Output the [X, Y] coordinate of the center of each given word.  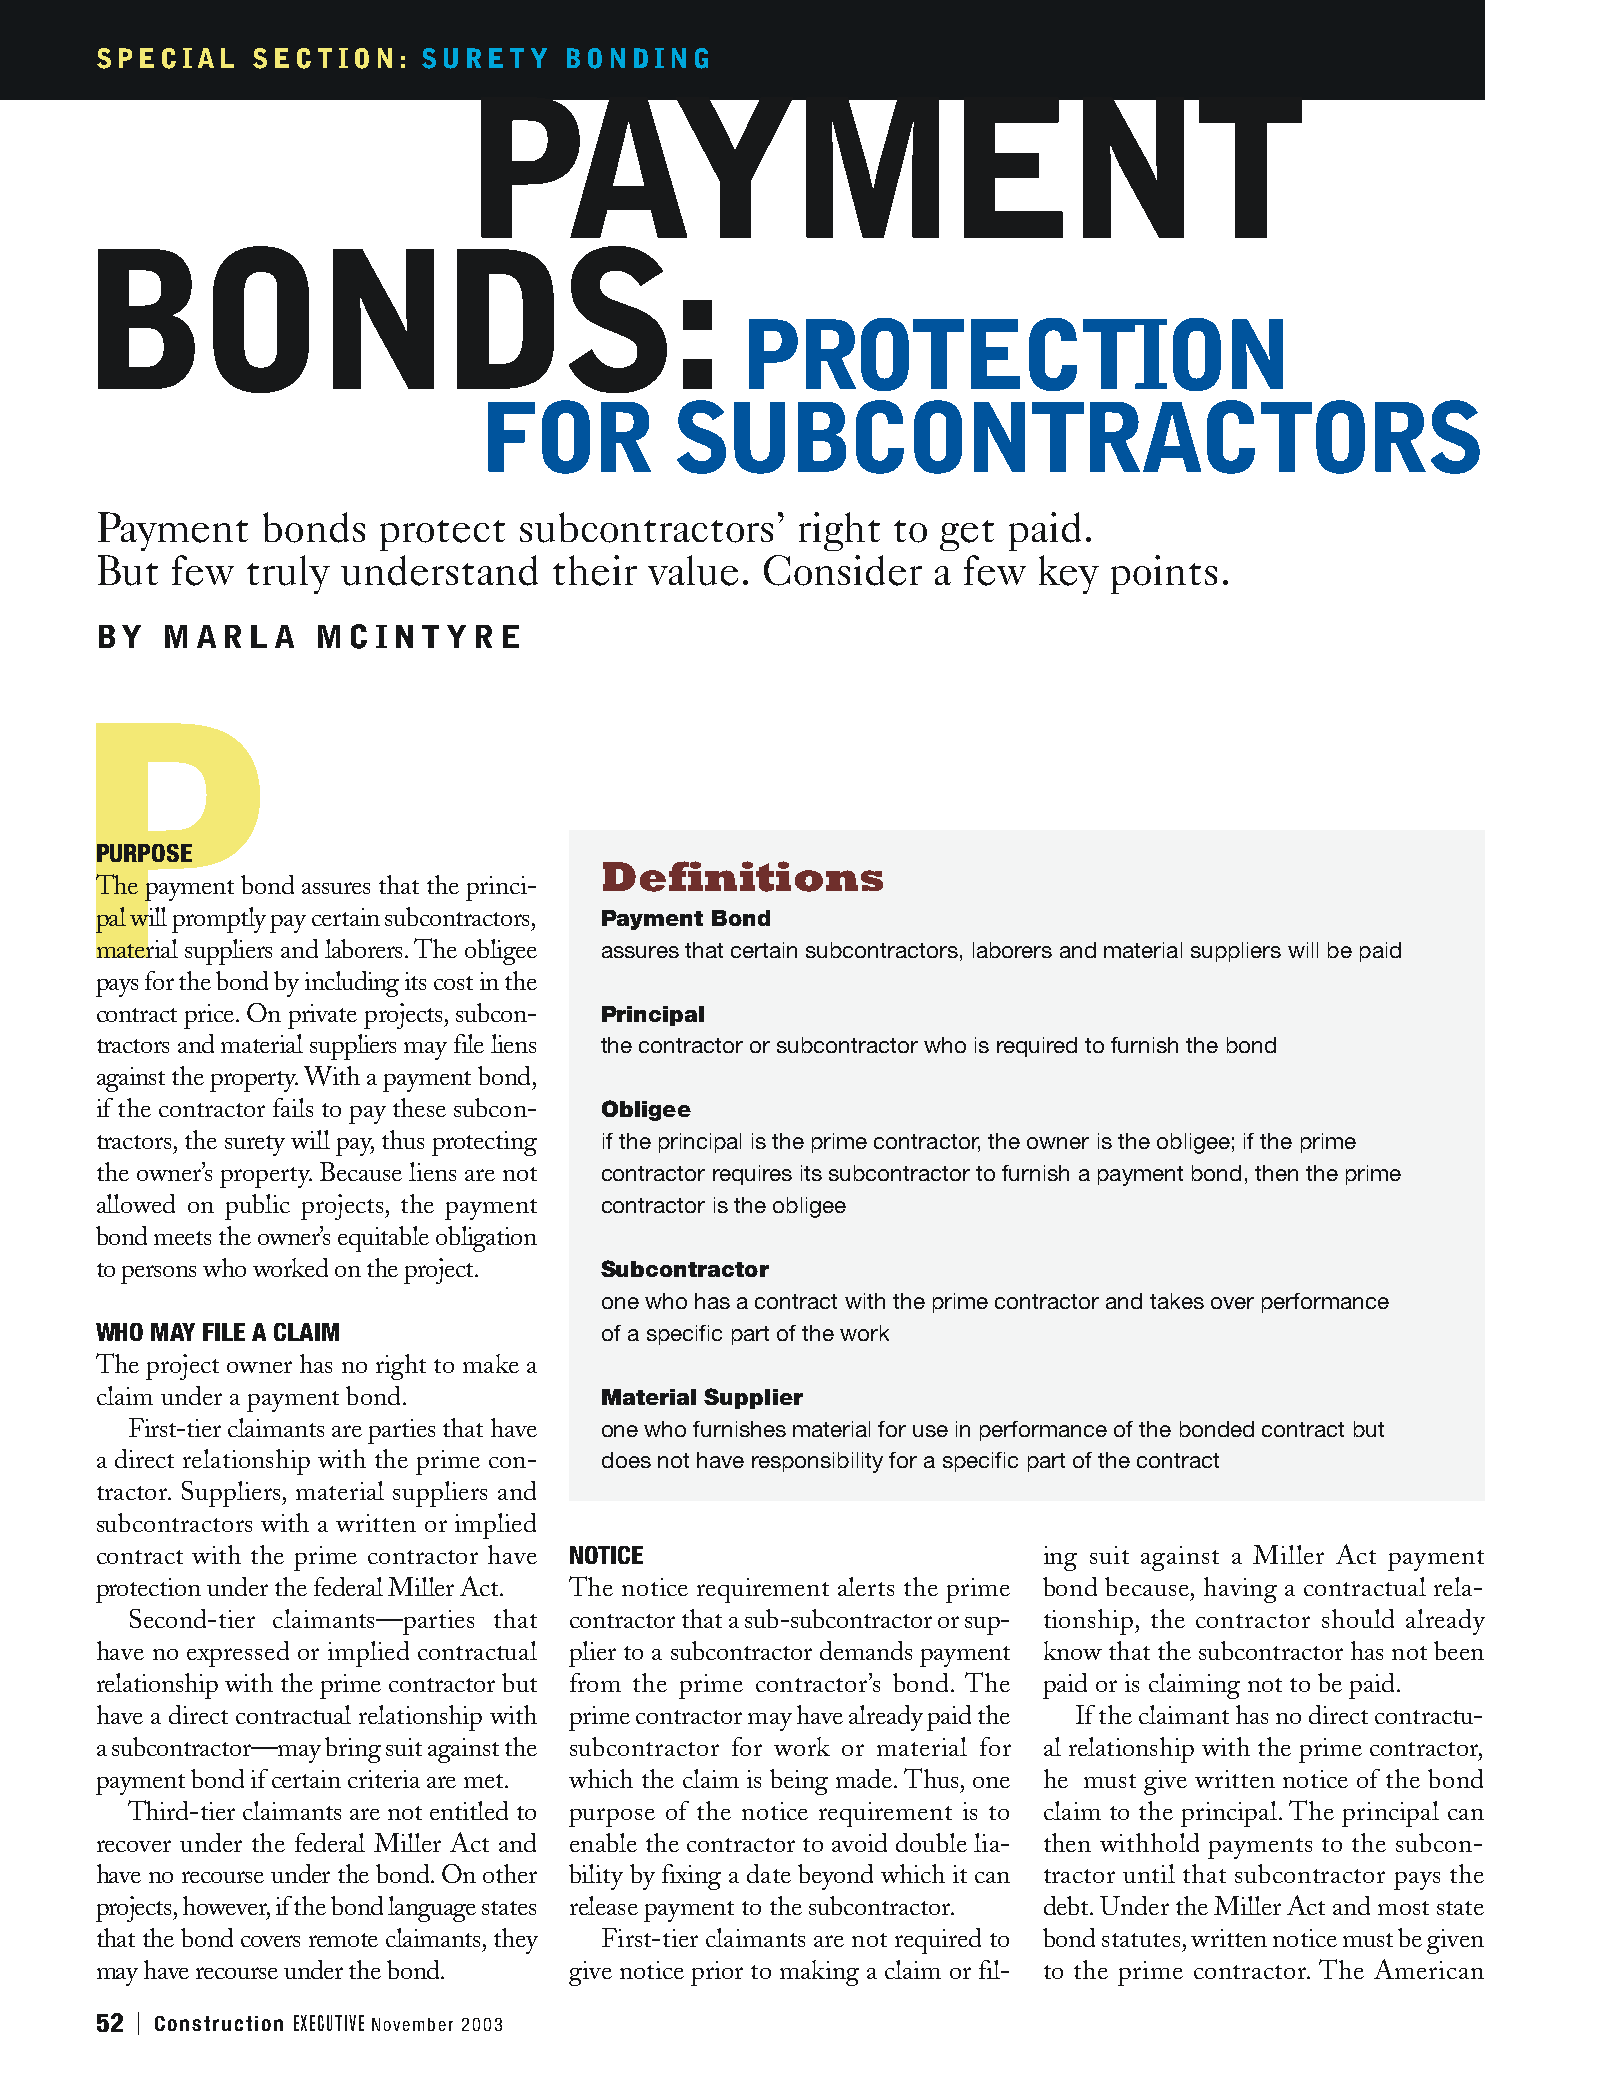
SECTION [322, 58]
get [967, 535]
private [322, 1016]
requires [752, 1175]
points [1164, 574]
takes [1177, 1301]
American [1429, 1969]
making [819, 1973]
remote [343, 1940]
